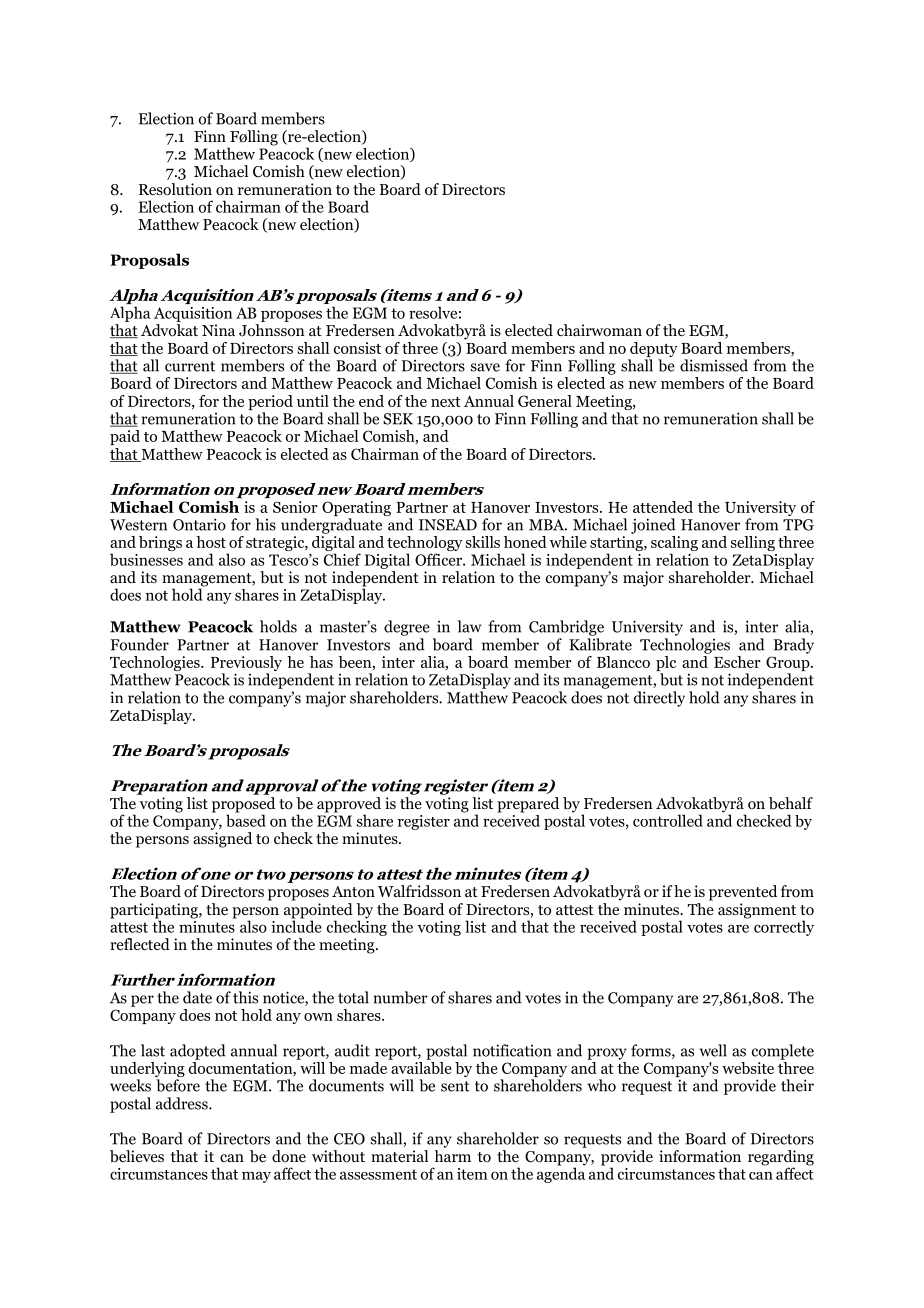  What do you see at coordinates (256, 1177) in the screenshot?
I see `may` at bounding box center [256, 1177].
